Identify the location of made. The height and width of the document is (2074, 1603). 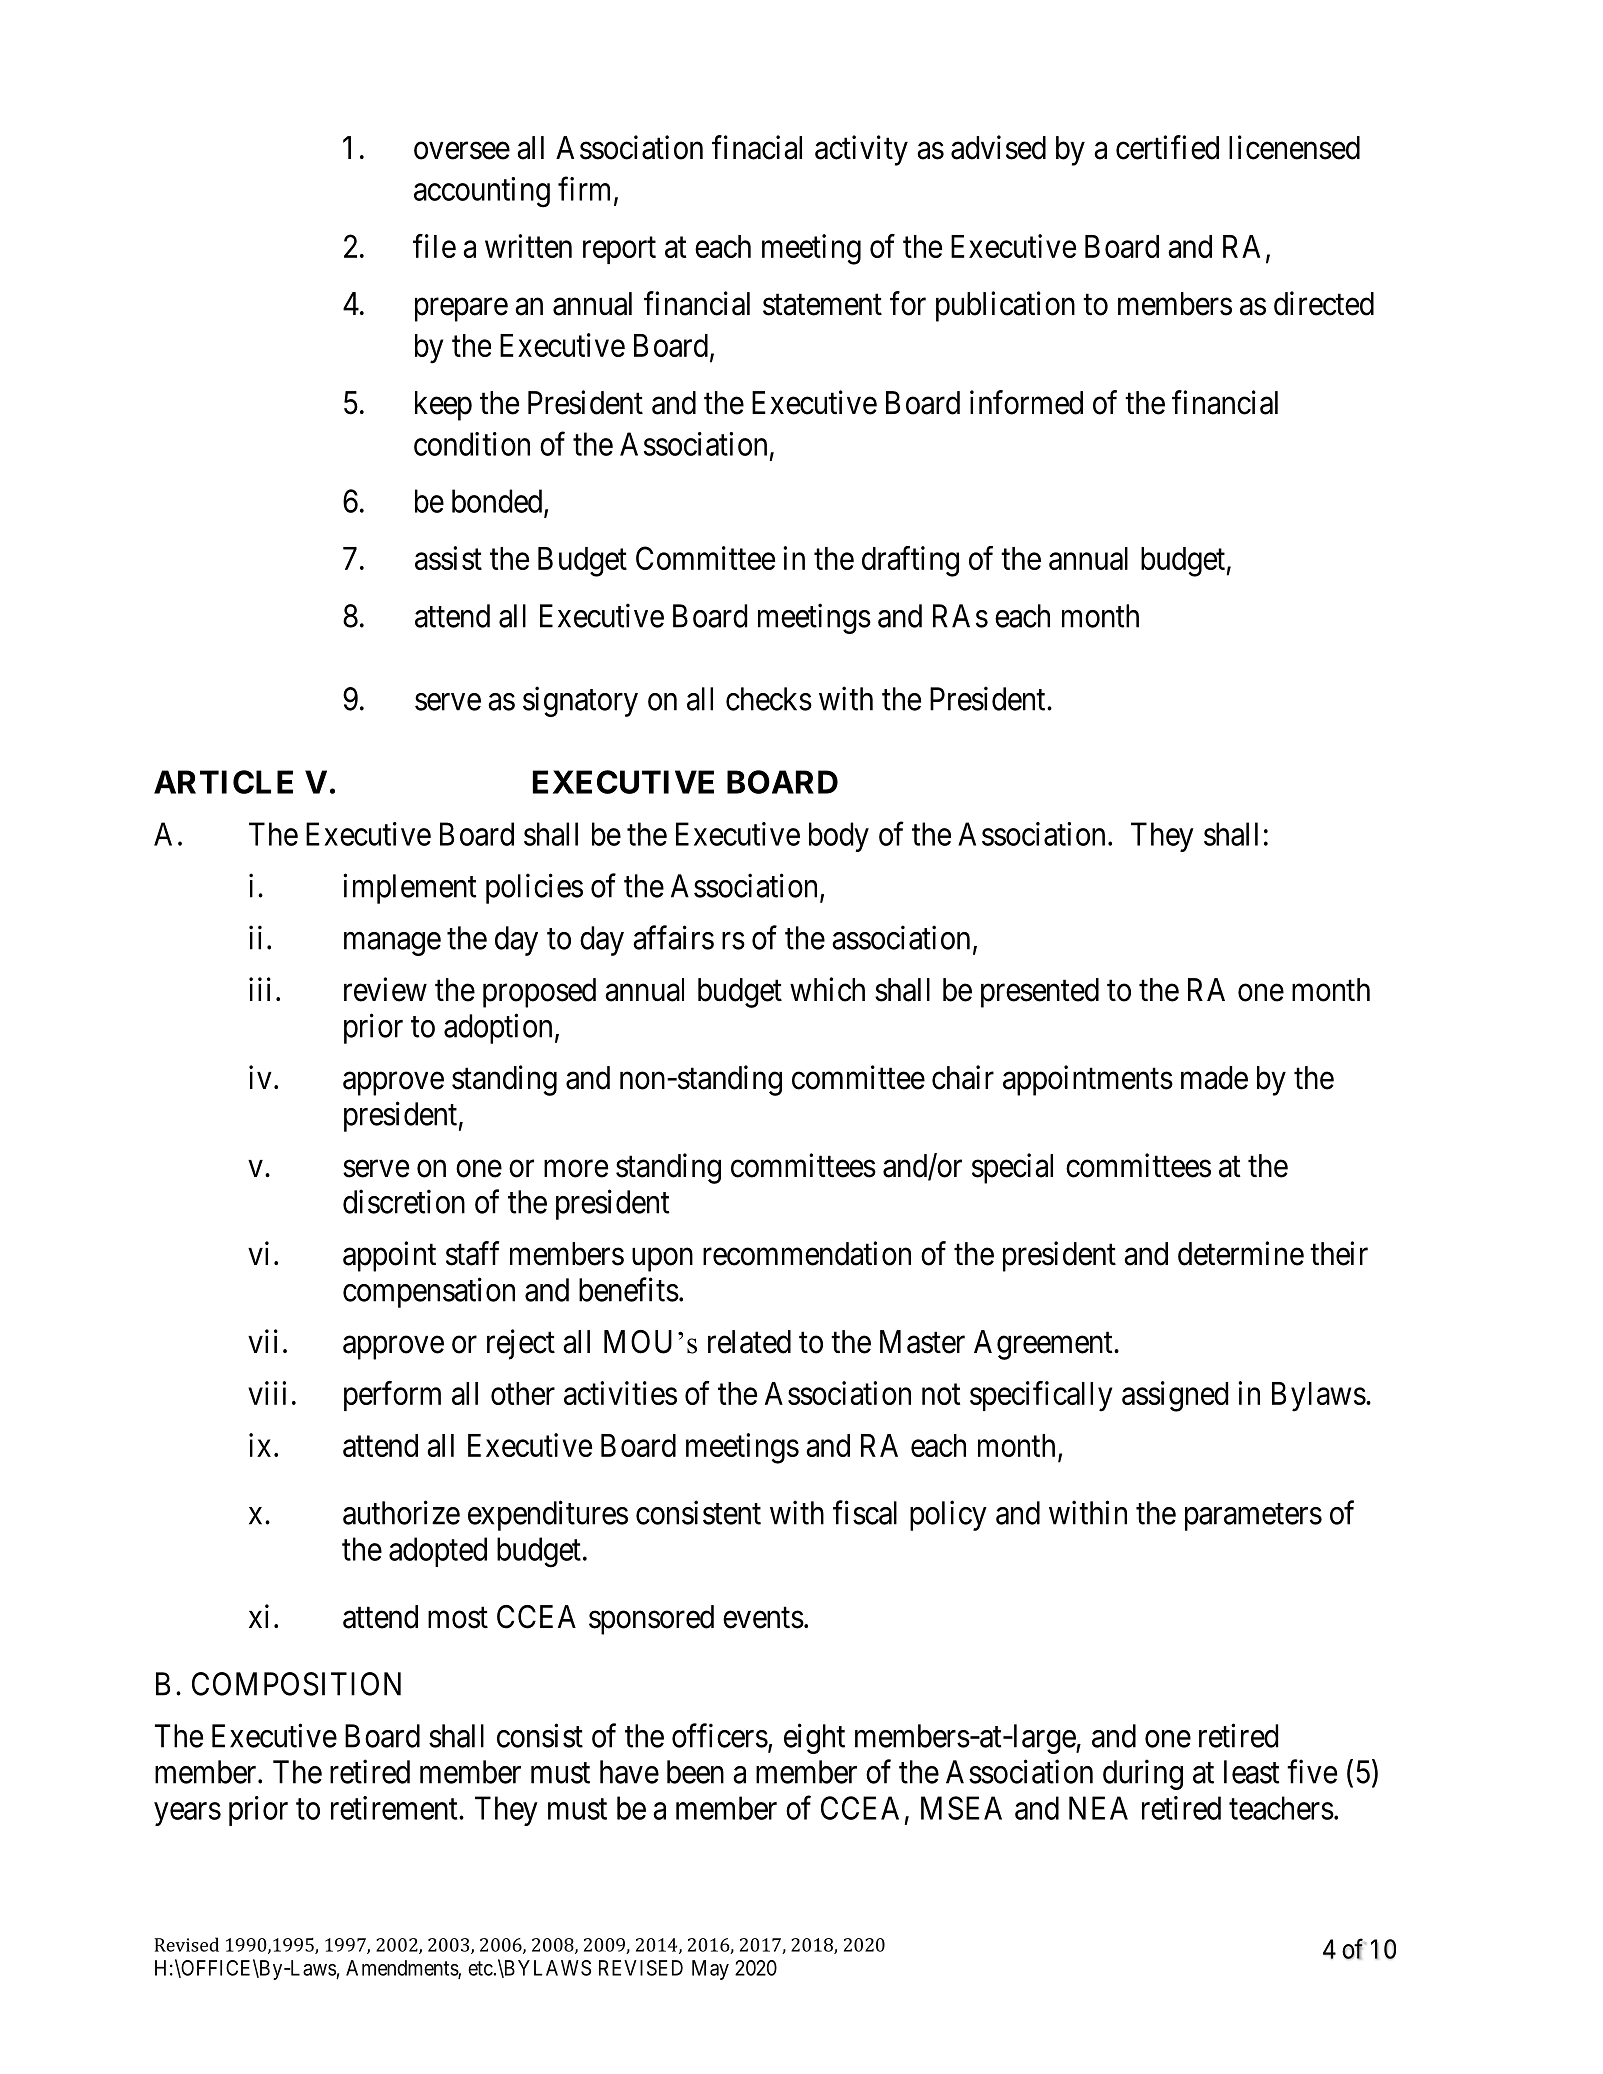
(1214, 1078).
